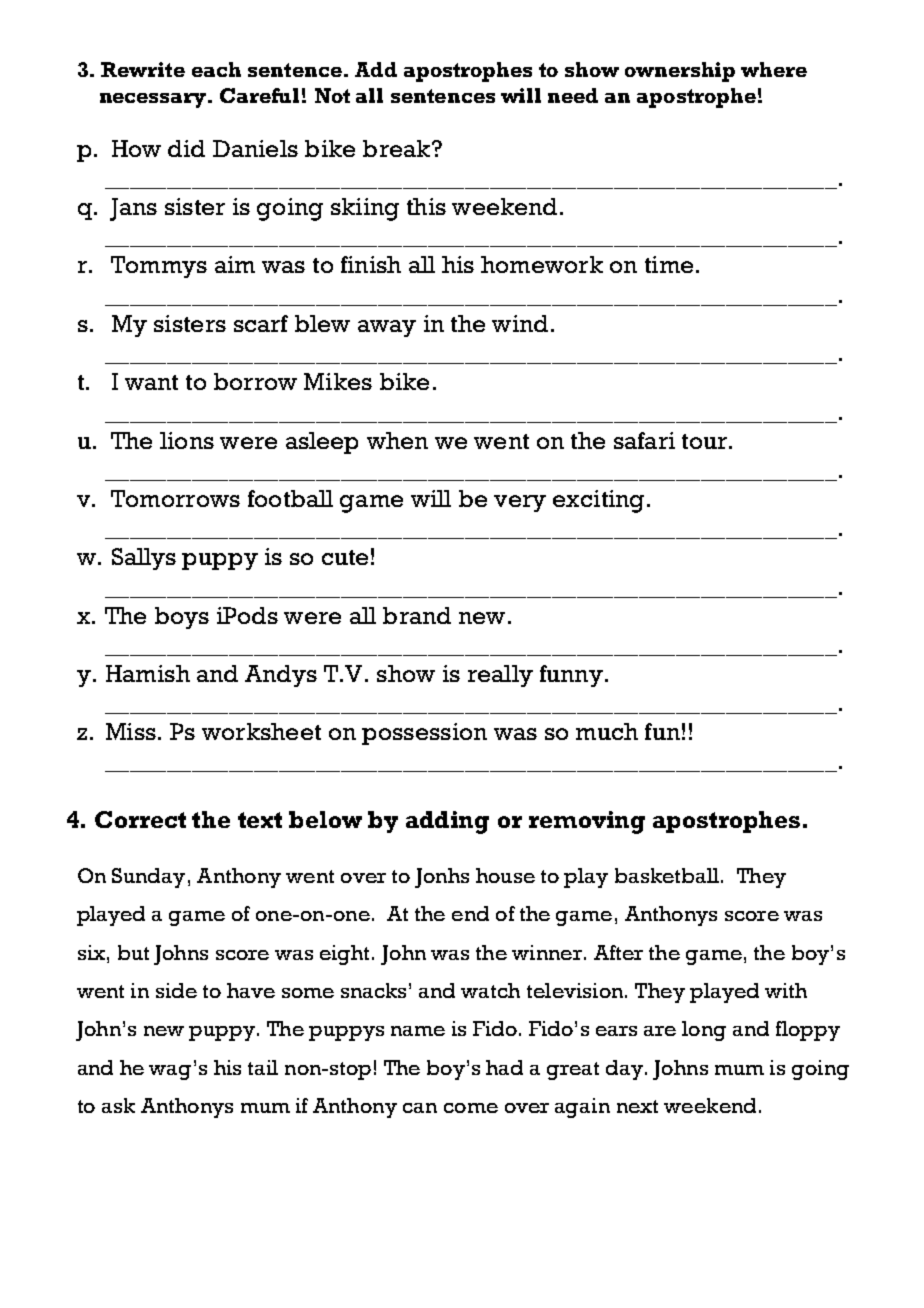 Image resolution: width=924 pixels, height=1308 pixels. Describe the element at coordinates (417, 615) in the screenshot. I see `brand` at that location.
